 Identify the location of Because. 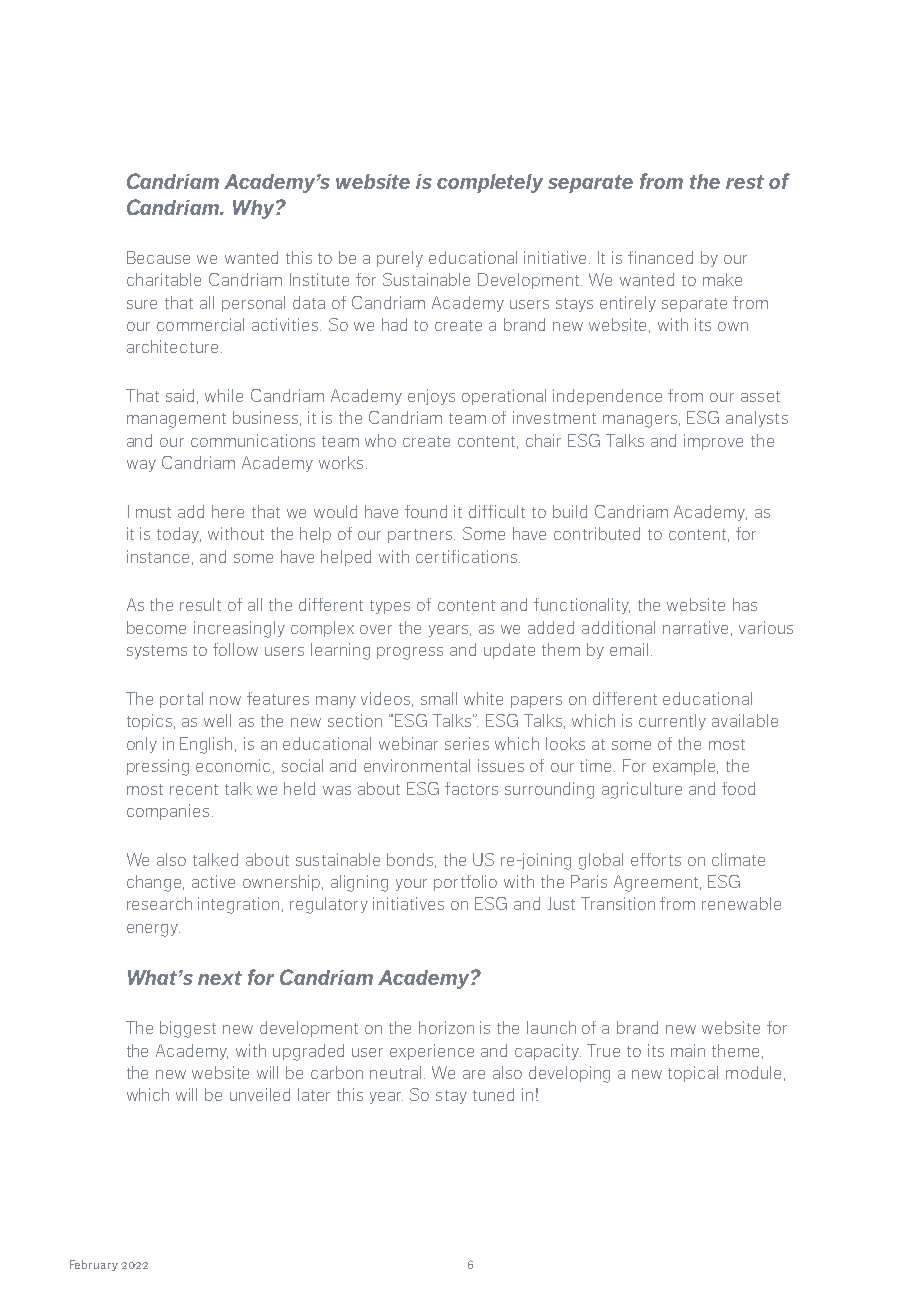
(158, 257).
